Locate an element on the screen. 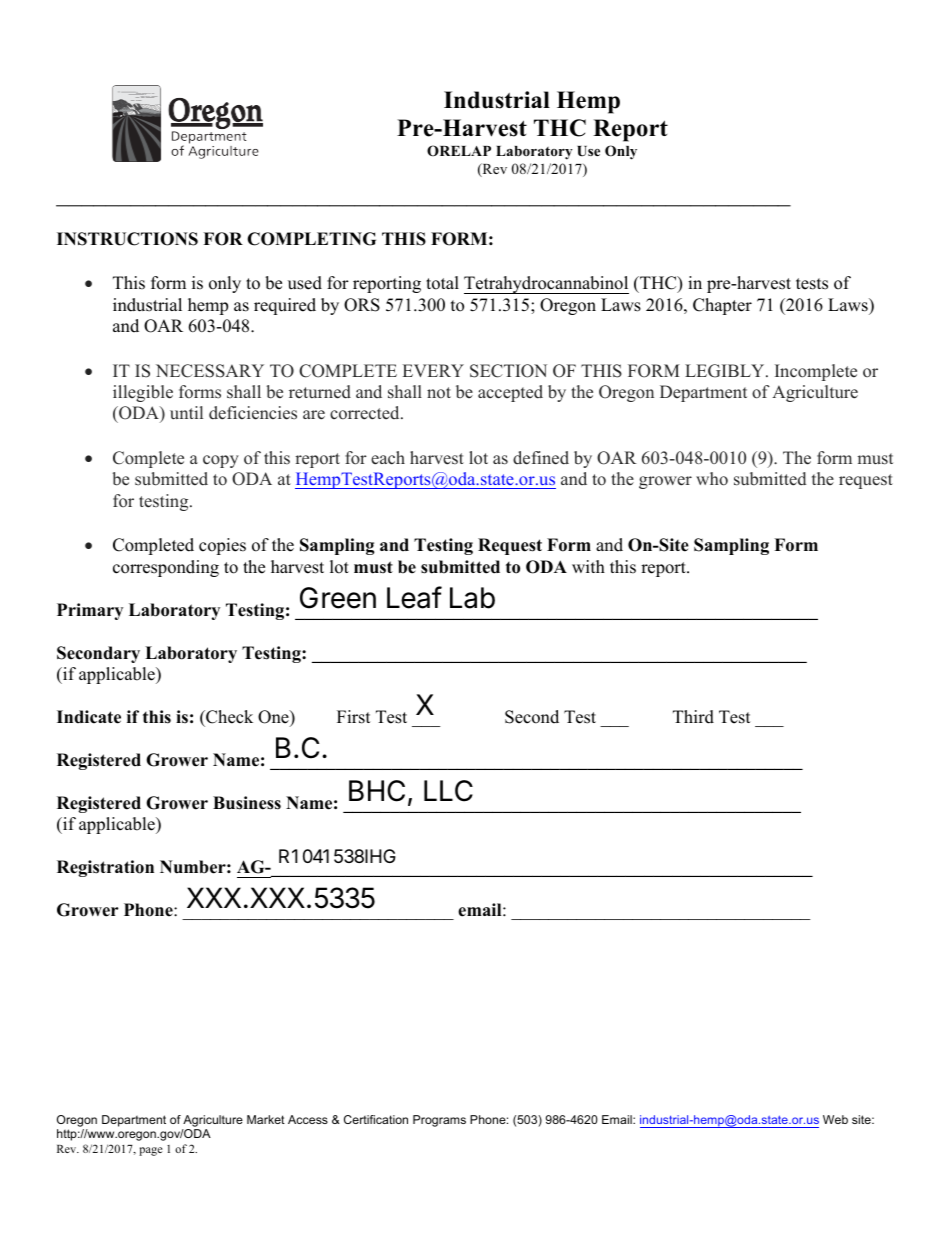 The width and height of the screenshot is (952, 1233). Third is located at coordinates (693, 717).
